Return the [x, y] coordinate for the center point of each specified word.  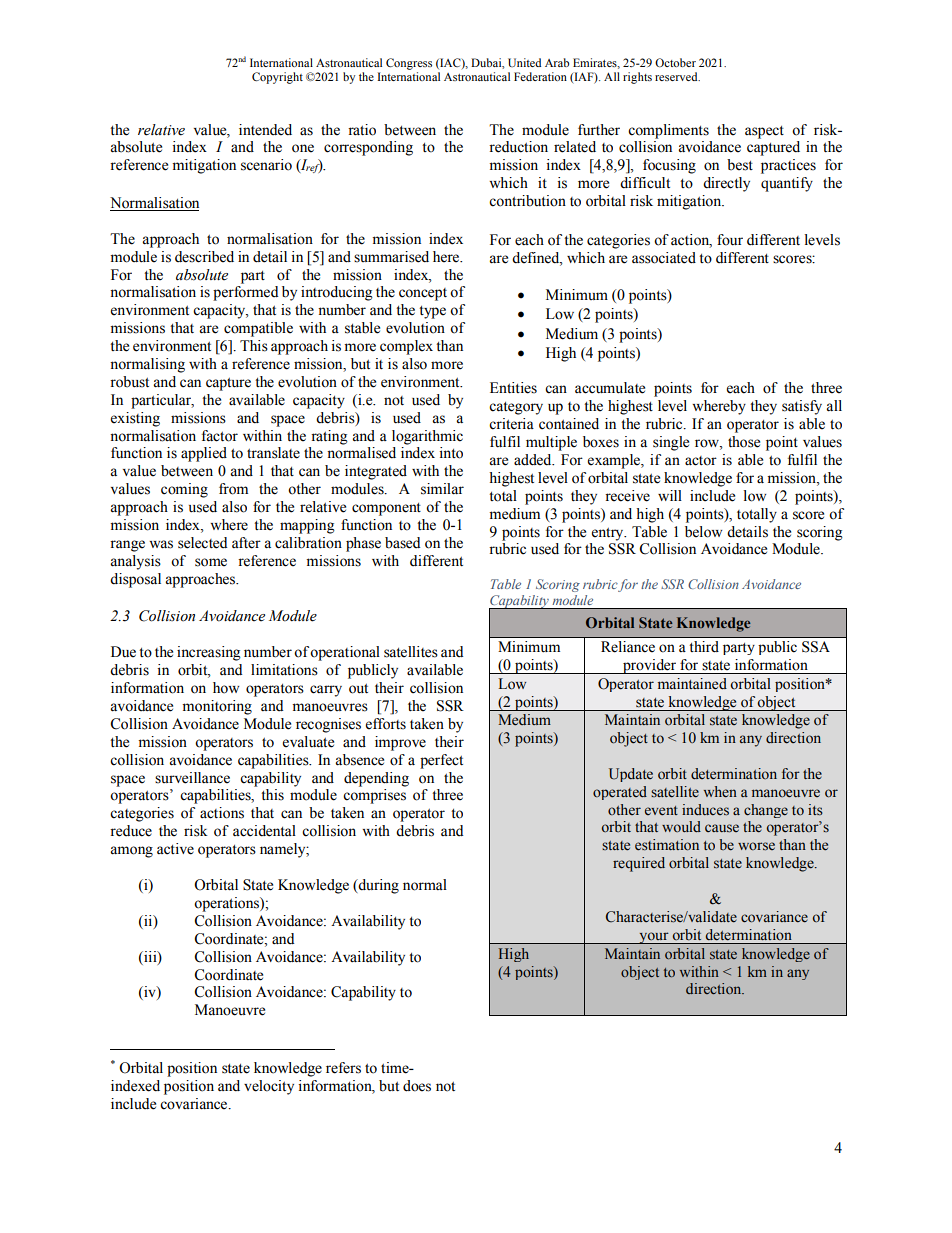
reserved [677, 76]
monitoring [217, 707]
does [417, 1086]
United [524, 62]
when [720, 792]
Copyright [277, 78]
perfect [441, 761]
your [654, 938]
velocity [269, 1087]
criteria [511, 424]
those [744, 442]
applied [204, 454]
